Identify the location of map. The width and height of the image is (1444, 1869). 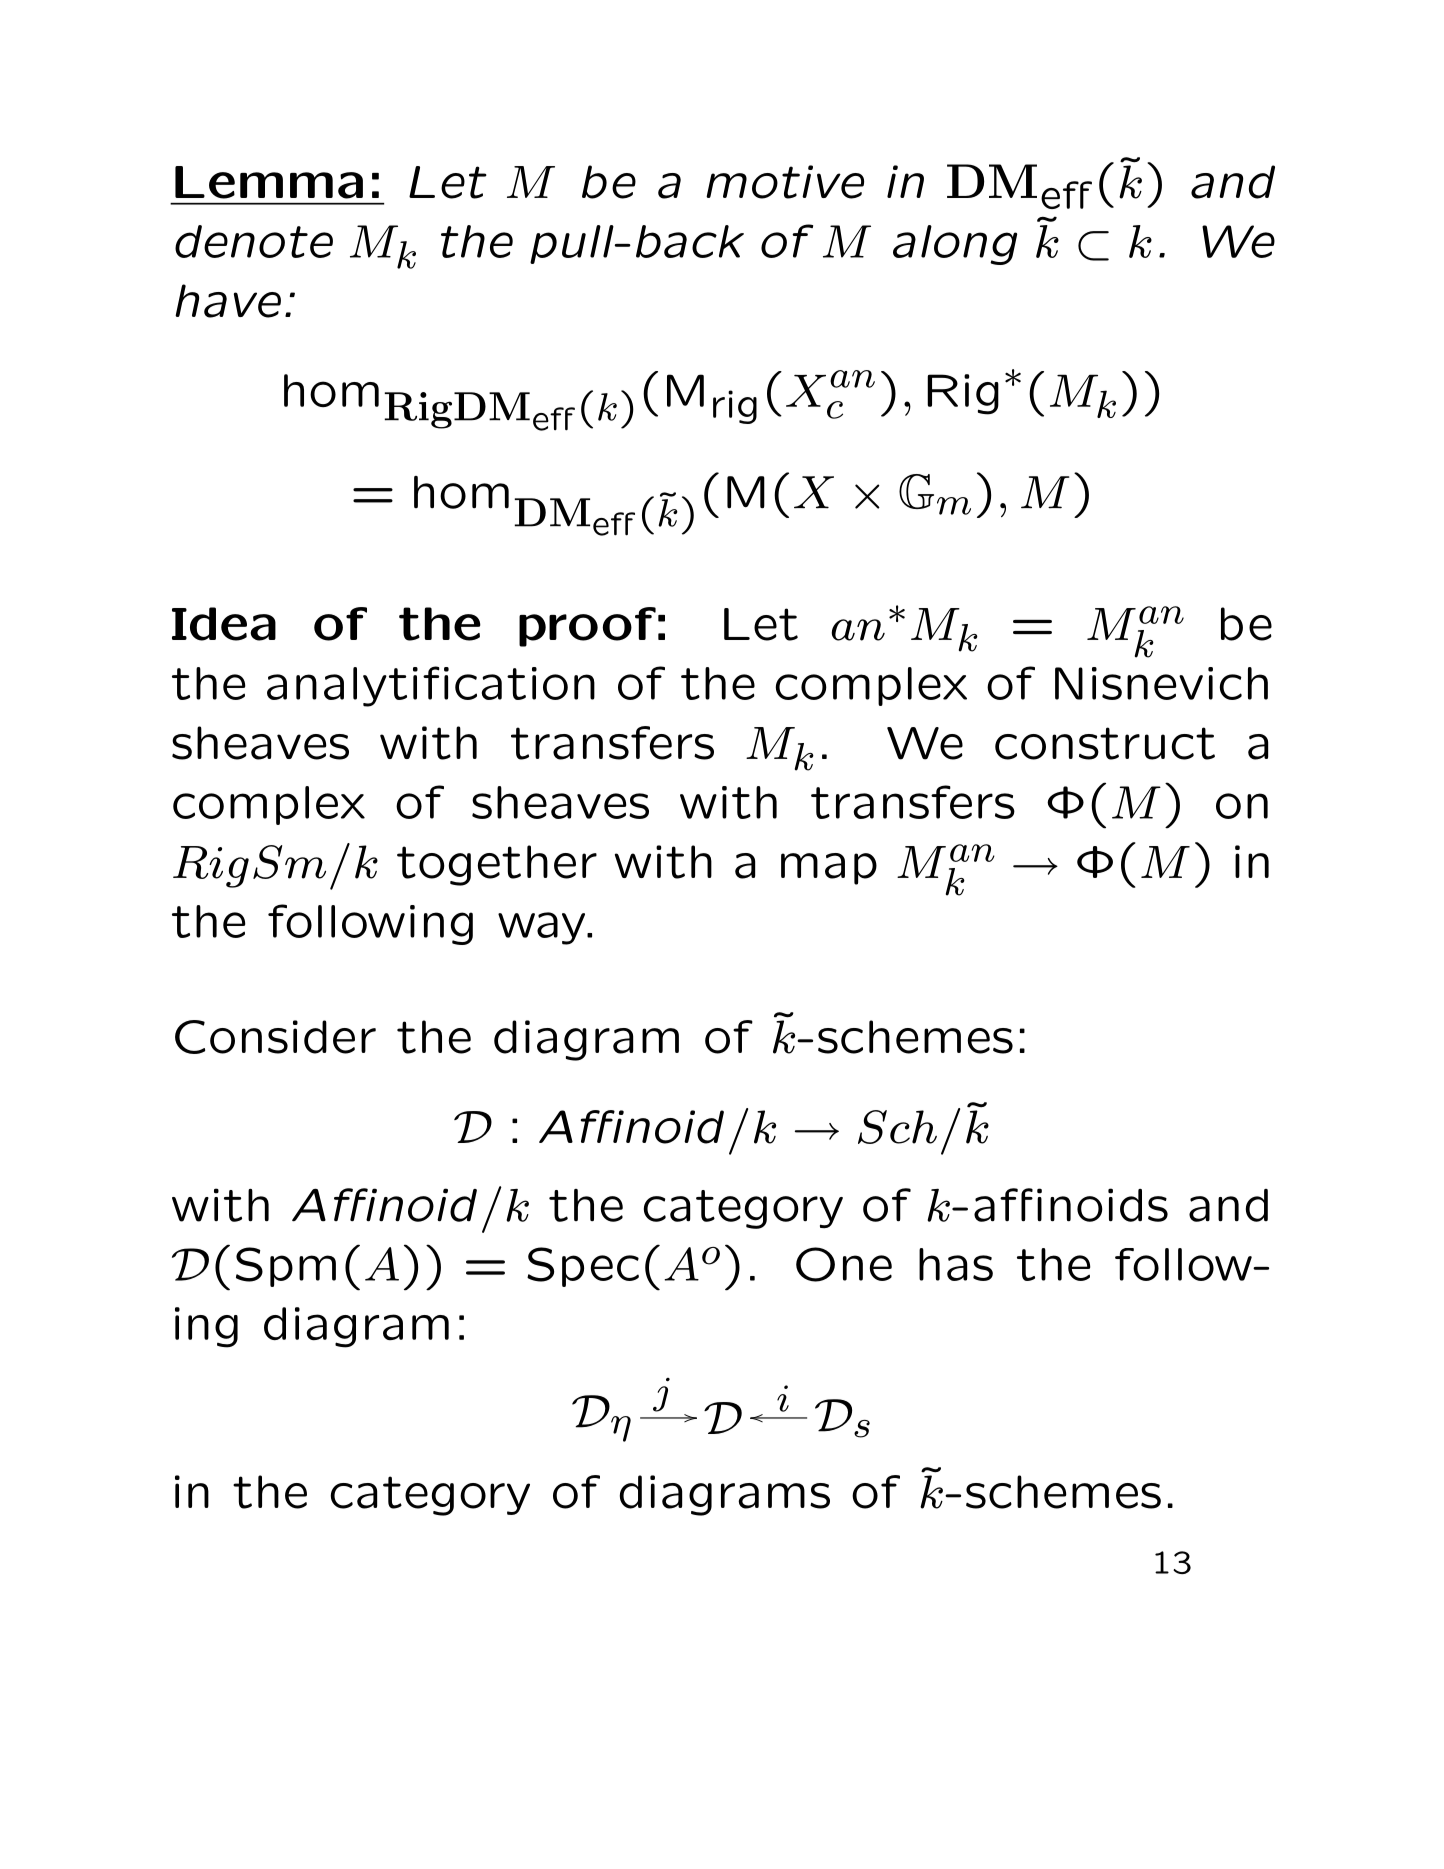
(829, 869).
